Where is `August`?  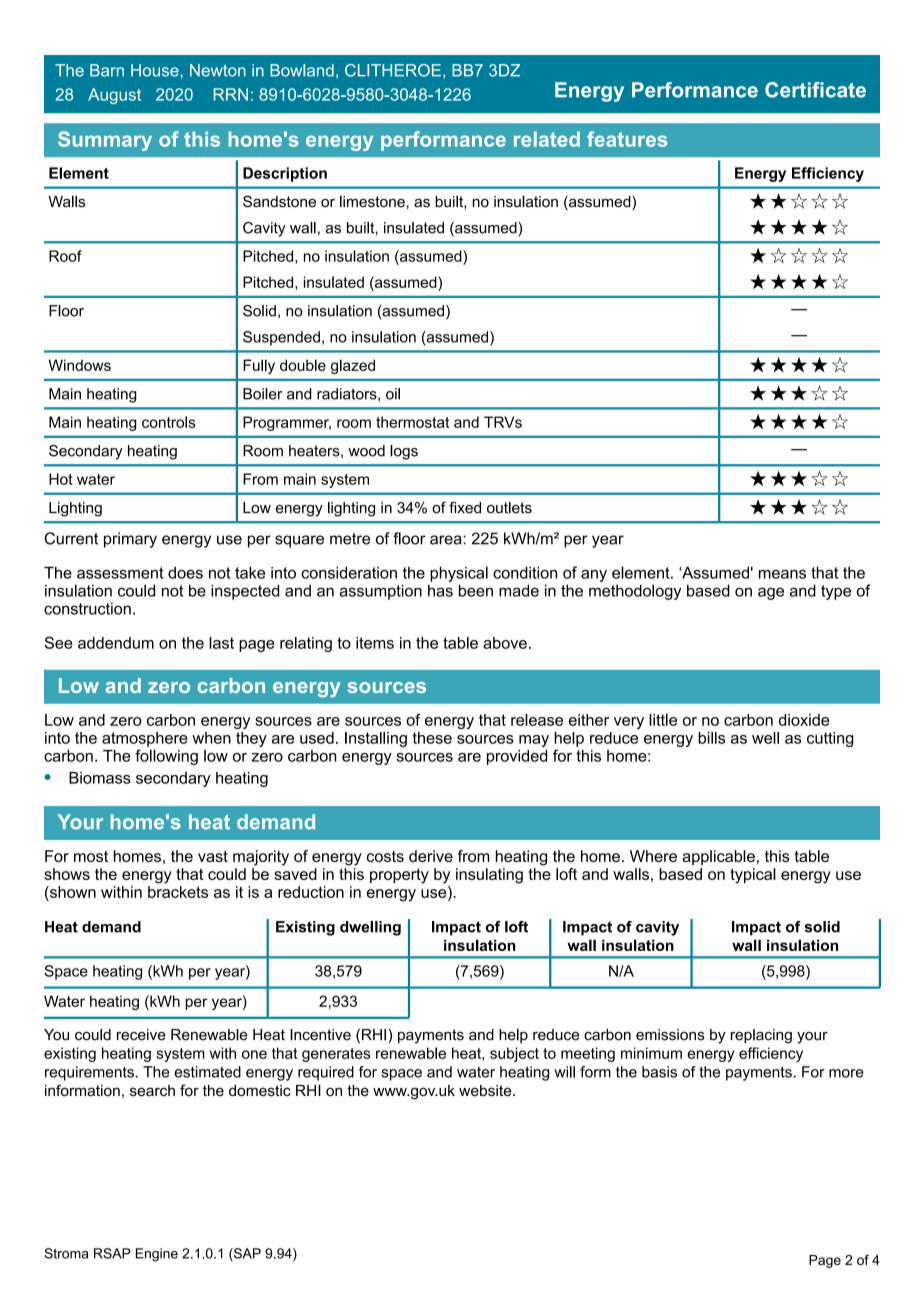 August is located at coordinates (114, 96).
